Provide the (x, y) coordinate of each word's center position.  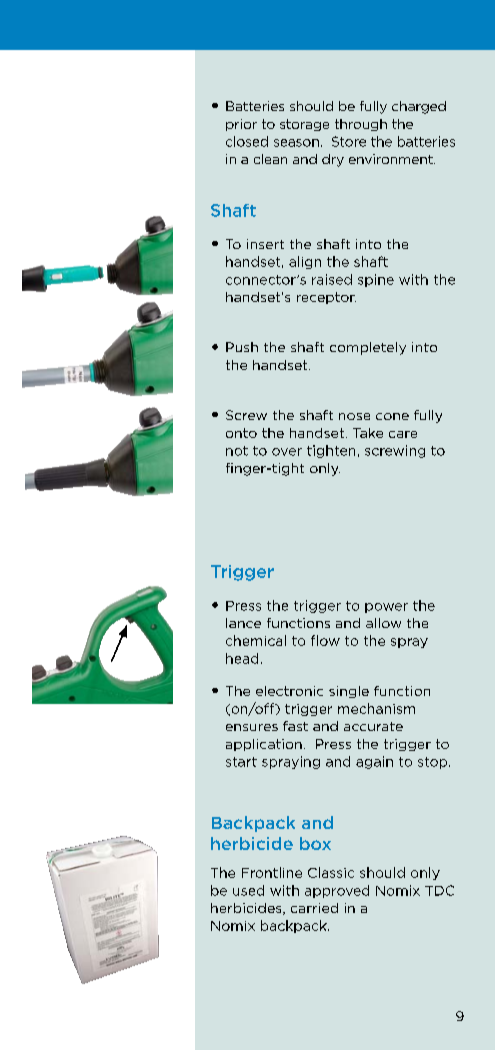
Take (368, 433)
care (403, 434)
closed (247, 141)
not (237, 451)
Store (349, 141)
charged (419, 107)
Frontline (272, 872)
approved (337, 891)
